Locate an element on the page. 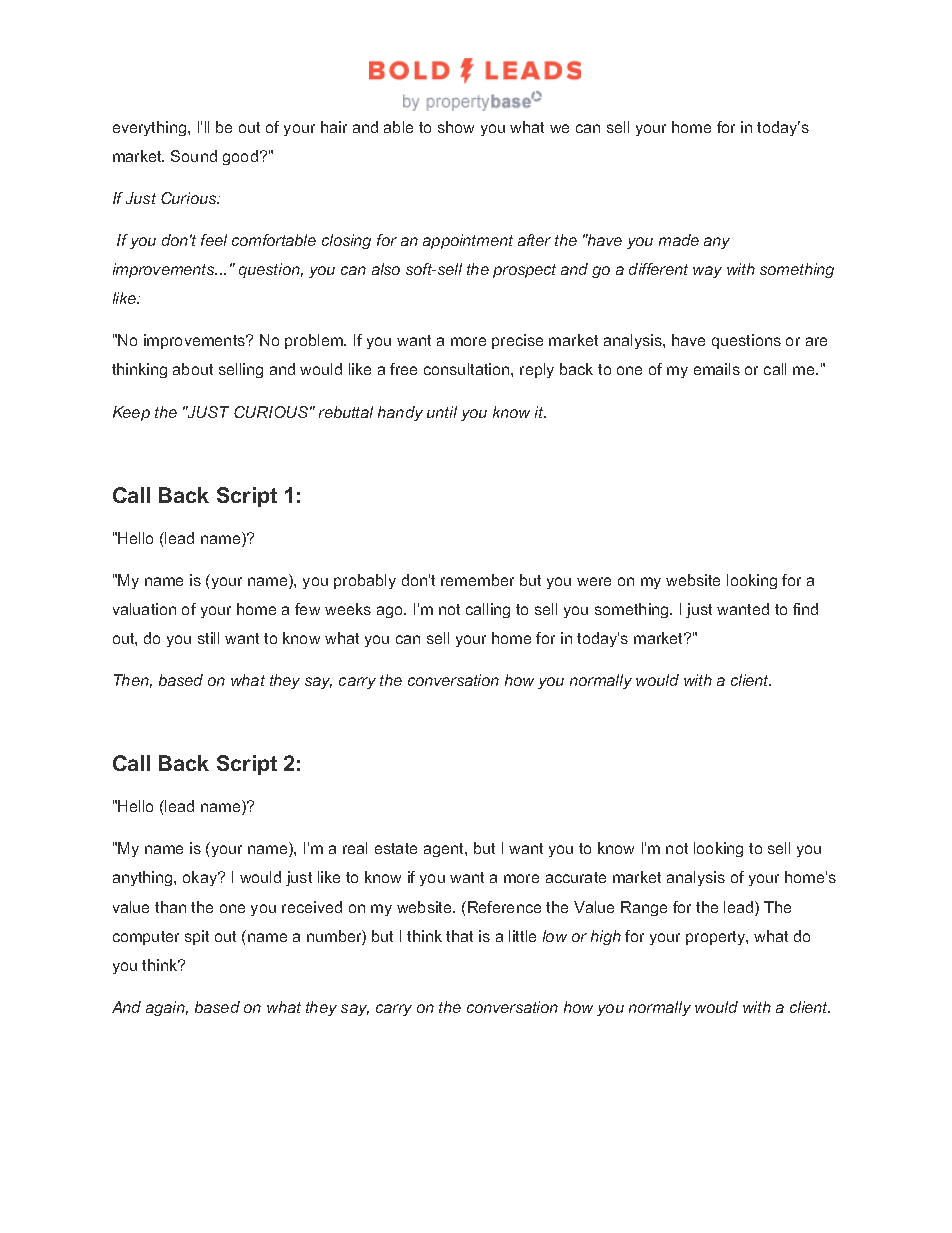  agent is located at coordinates (445, 850).
